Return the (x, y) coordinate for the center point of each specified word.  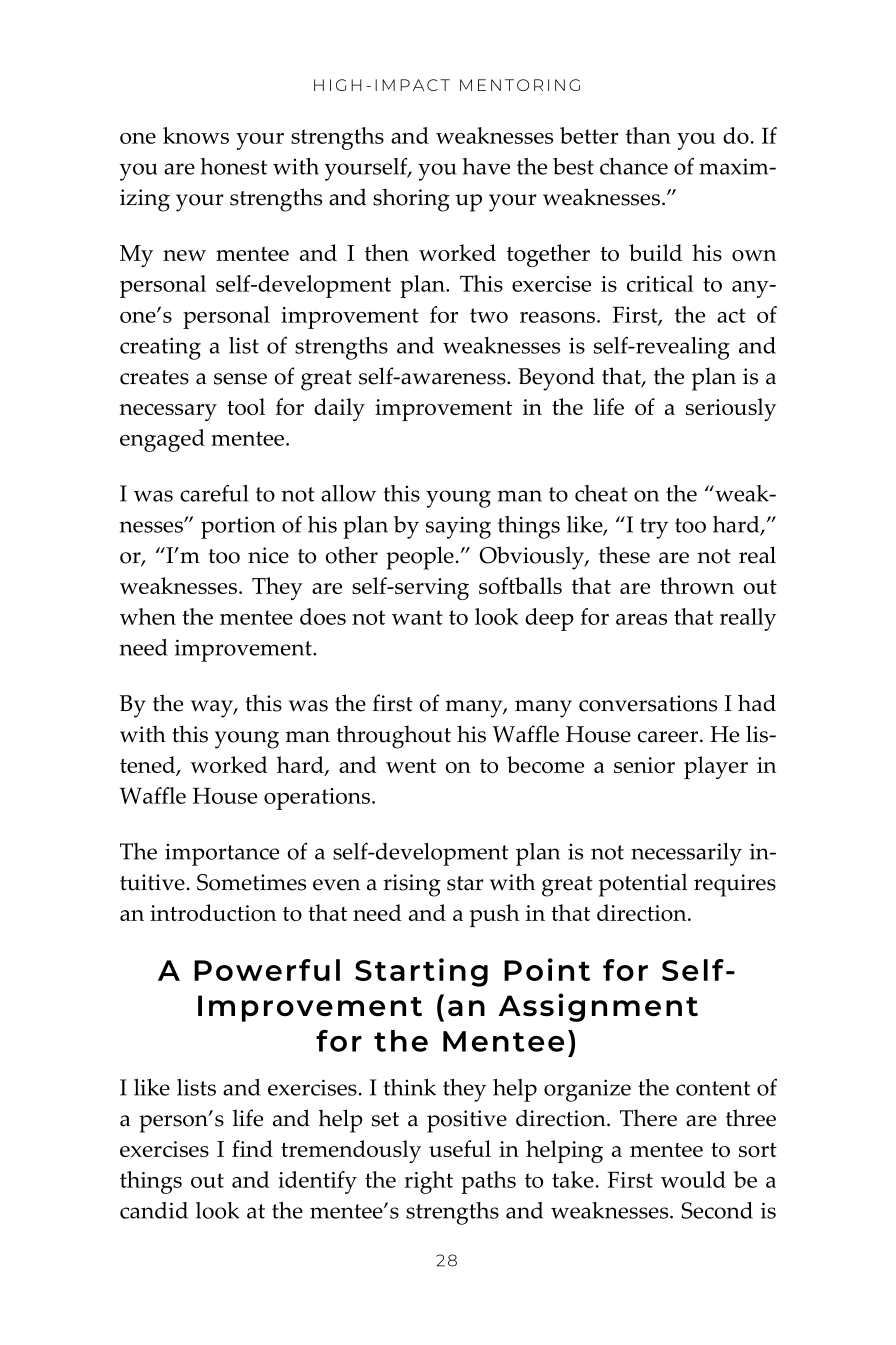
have (486, 166)
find (252, 1148)
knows (196, 135)
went (411, 766)
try (654, 528)
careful (214, 493)
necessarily (686, 854)
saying (458, 527)
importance (222, 855)
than (648, 135)
